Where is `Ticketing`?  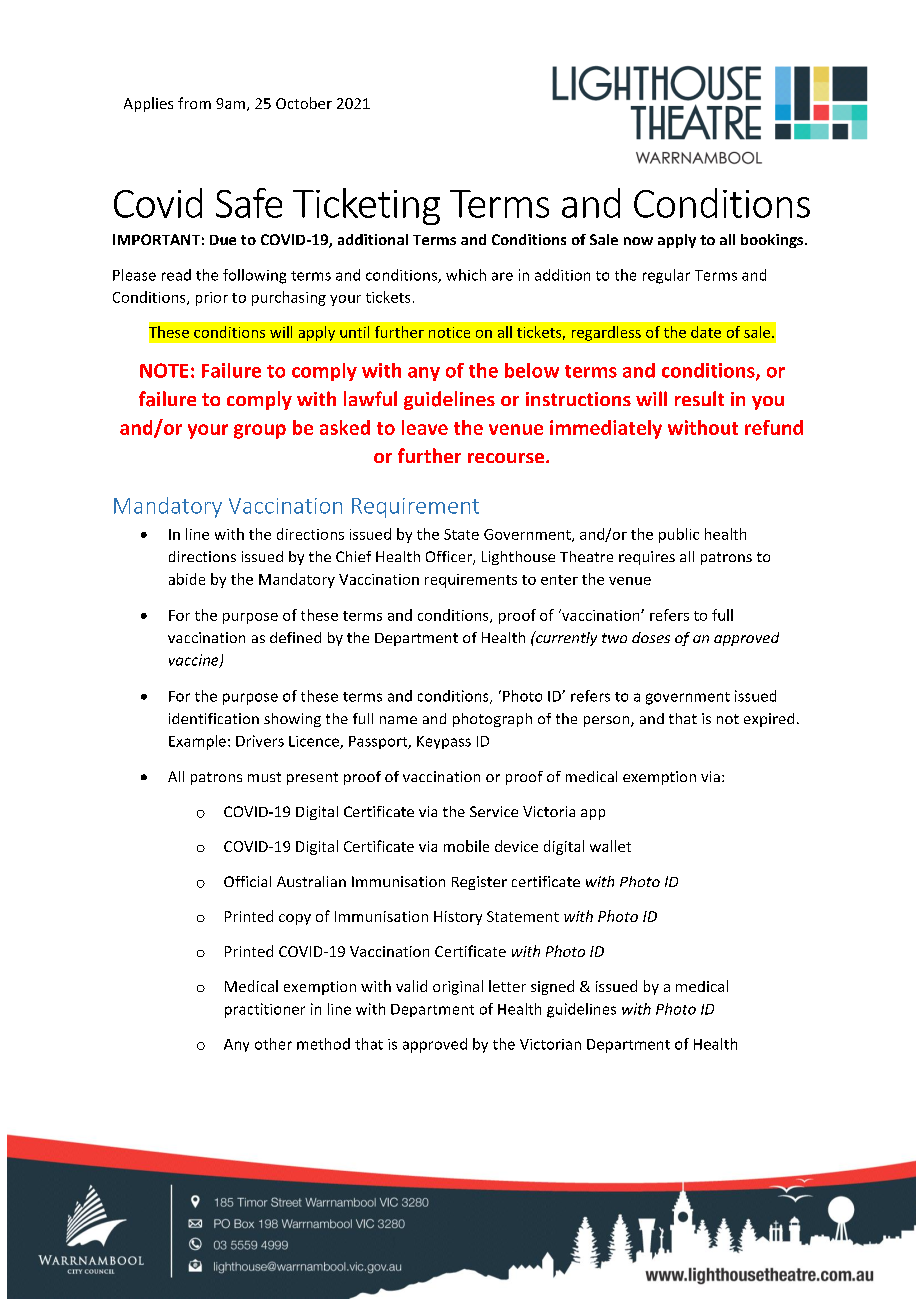 Ticketing is located at coordinates (366, 206).
